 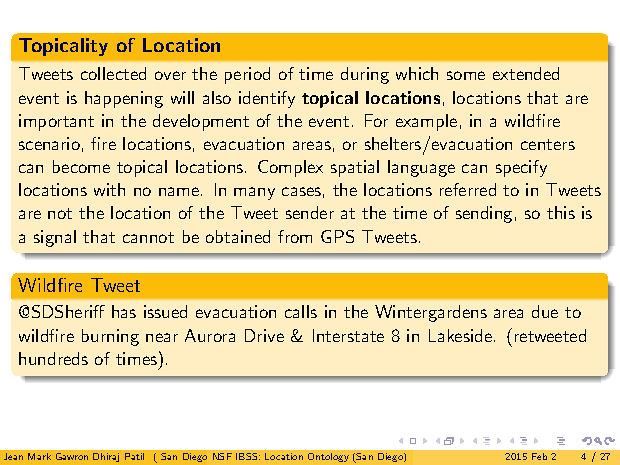 I want to click on from, so click(x=295, y=236).
